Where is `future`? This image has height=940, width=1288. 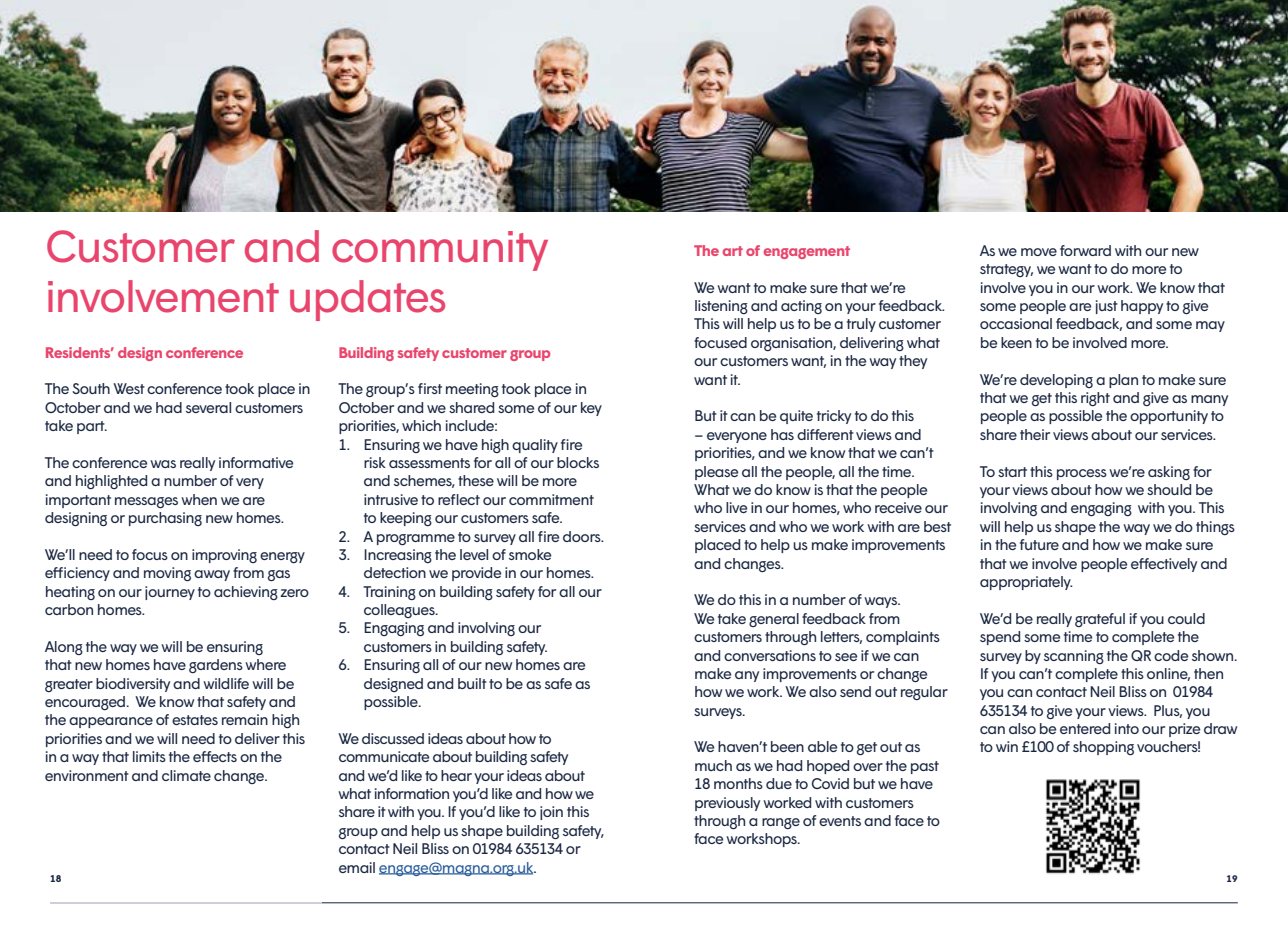
future is located at coordinates (1039, 544).
